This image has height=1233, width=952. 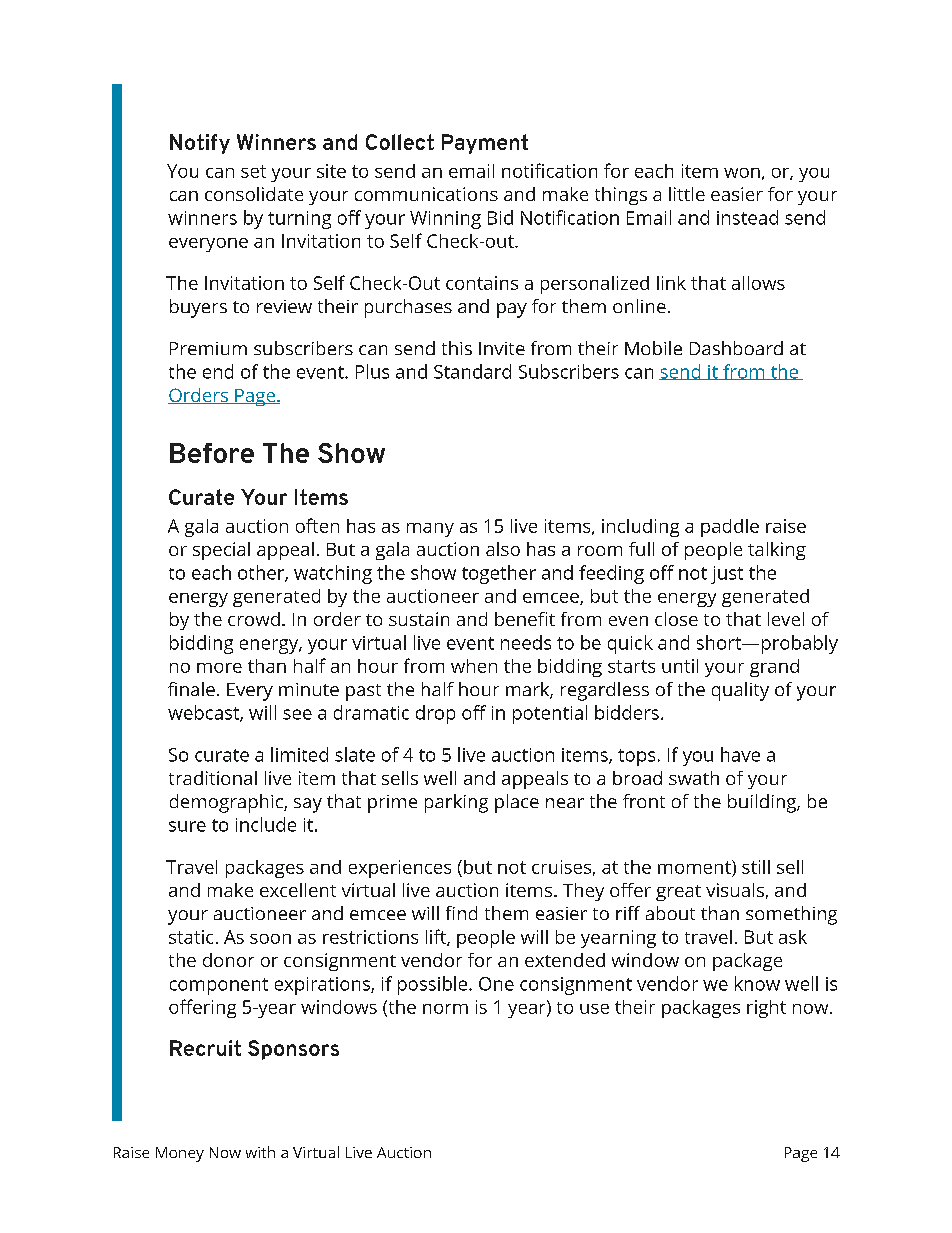 What do you see at coordinates (680, 666) in the image?
I see `until` at bounding box center [680, 666].
